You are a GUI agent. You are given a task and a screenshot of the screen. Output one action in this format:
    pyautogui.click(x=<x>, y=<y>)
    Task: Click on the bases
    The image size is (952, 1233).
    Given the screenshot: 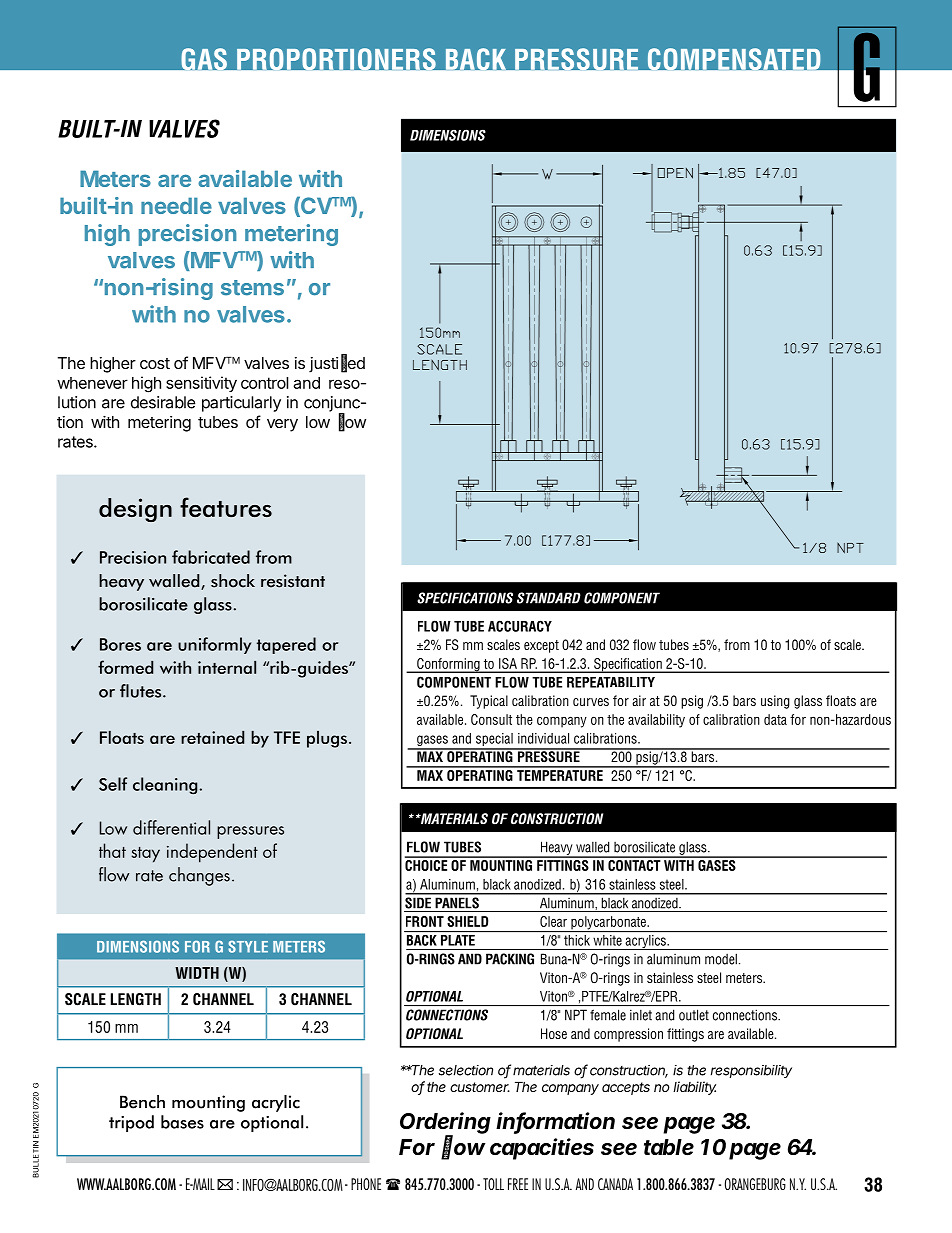 What is the action you would take?
    pyautogui.click(x=182, y=1122)
